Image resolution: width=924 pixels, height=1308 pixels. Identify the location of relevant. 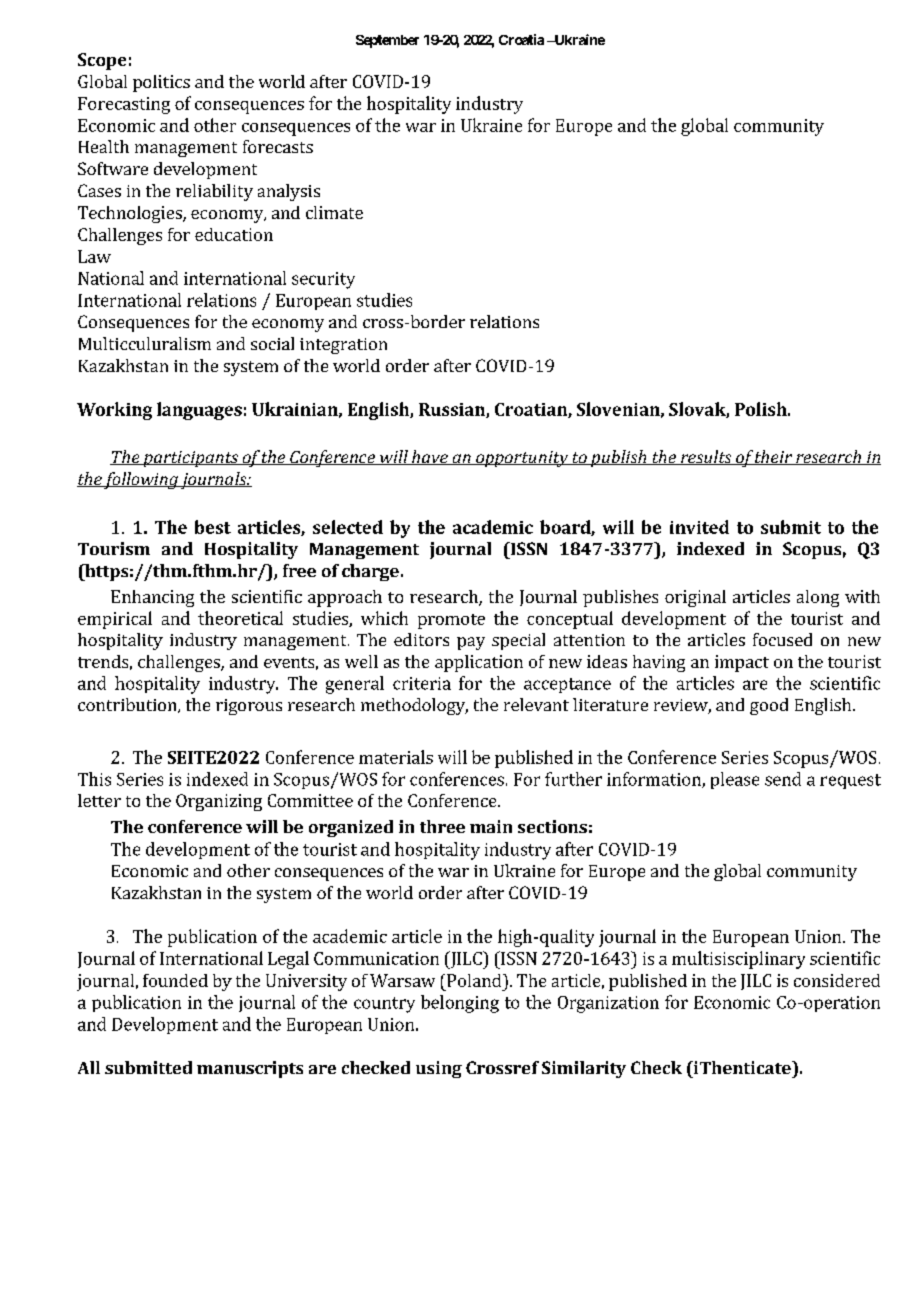
(536, 704).
